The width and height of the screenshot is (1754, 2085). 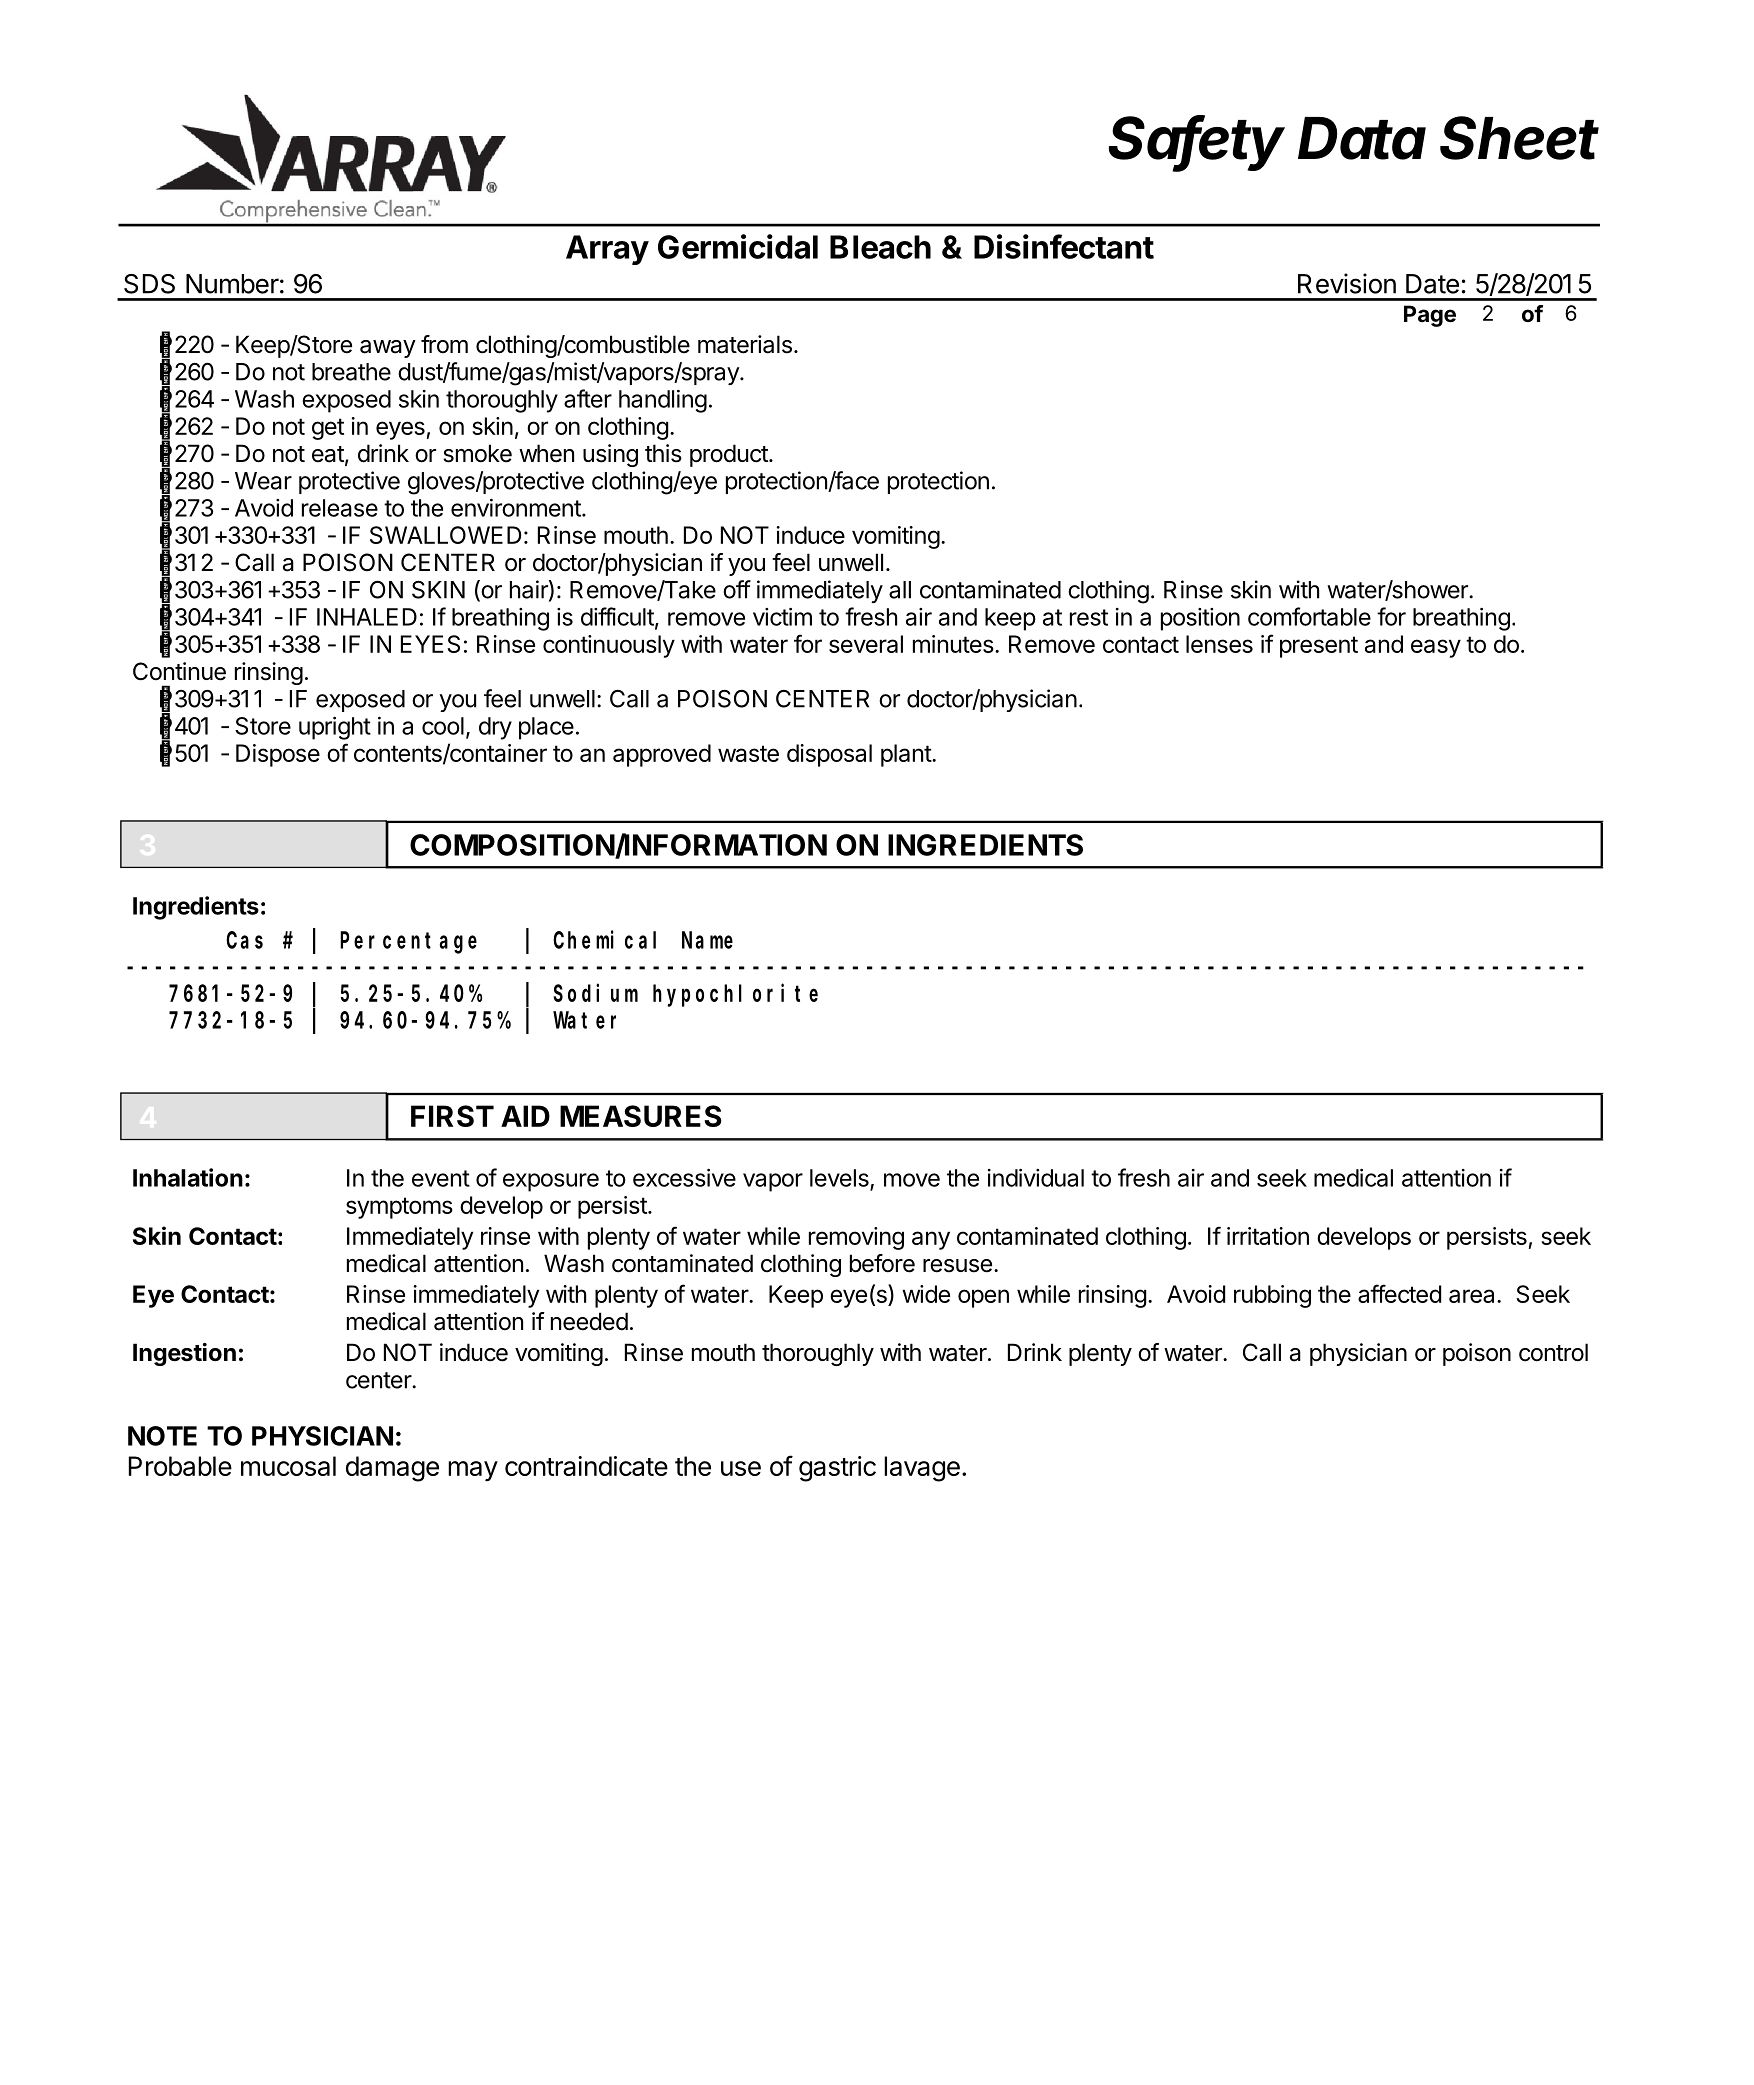 I want to click on mucosal, so click(x=288, y=1466).
